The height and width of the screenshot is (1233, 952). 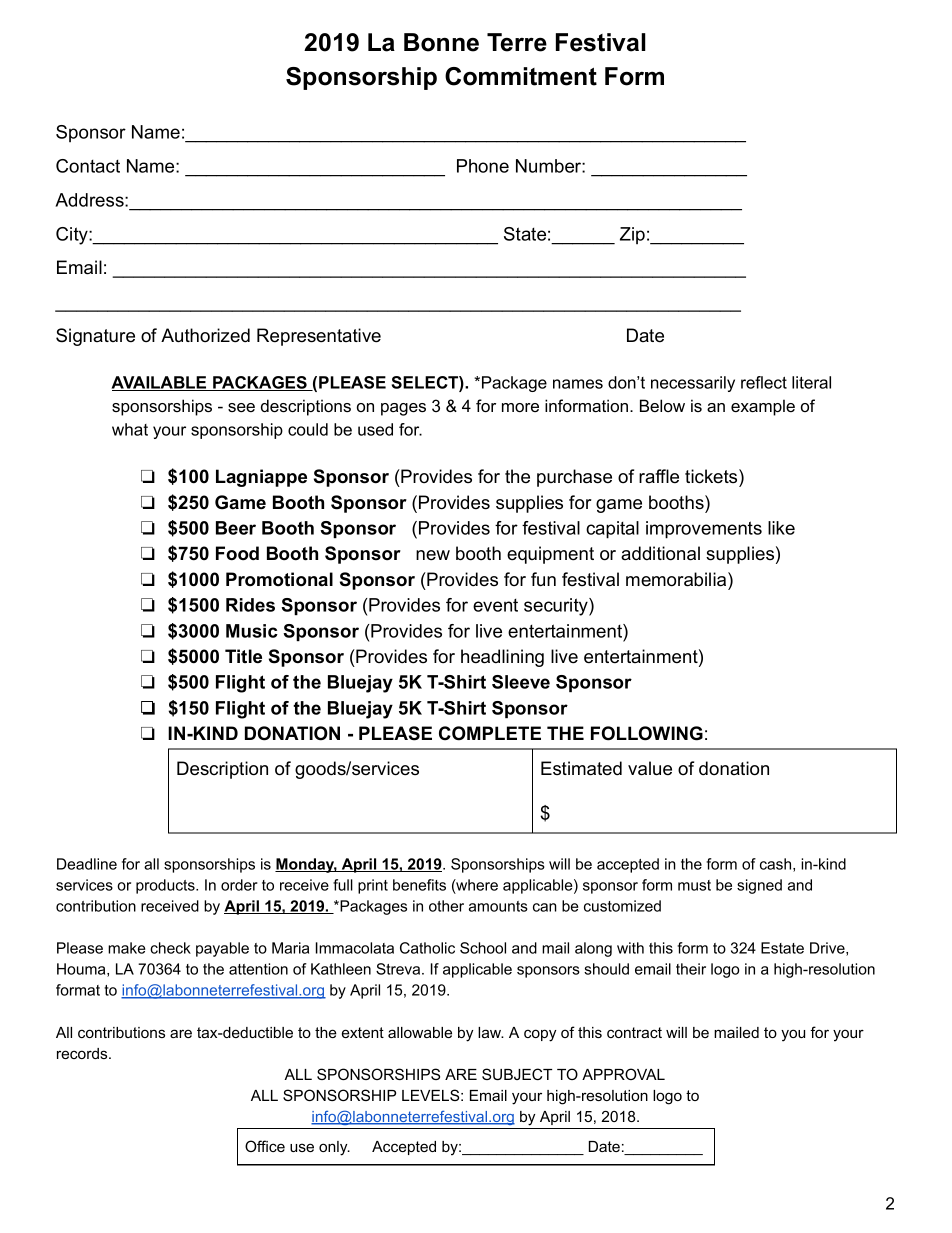 I want to click on Phone, so click(x=483, y=166).
